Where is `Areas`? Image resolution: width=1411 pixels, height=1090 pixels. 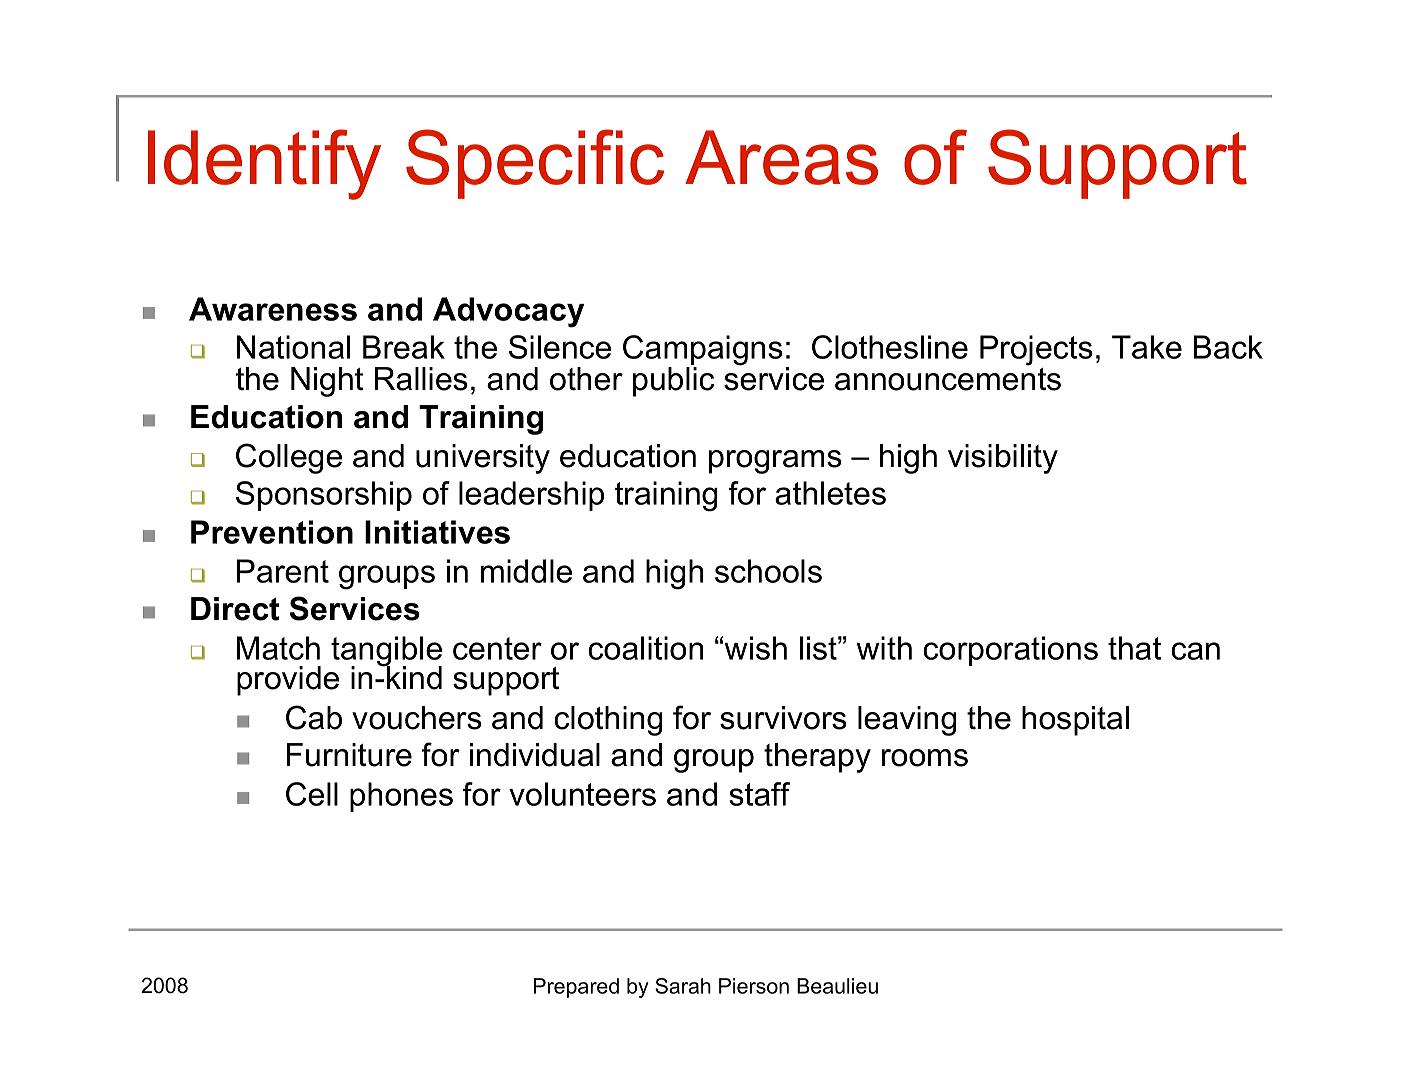
Areas is located at coordinates (781, 157).
